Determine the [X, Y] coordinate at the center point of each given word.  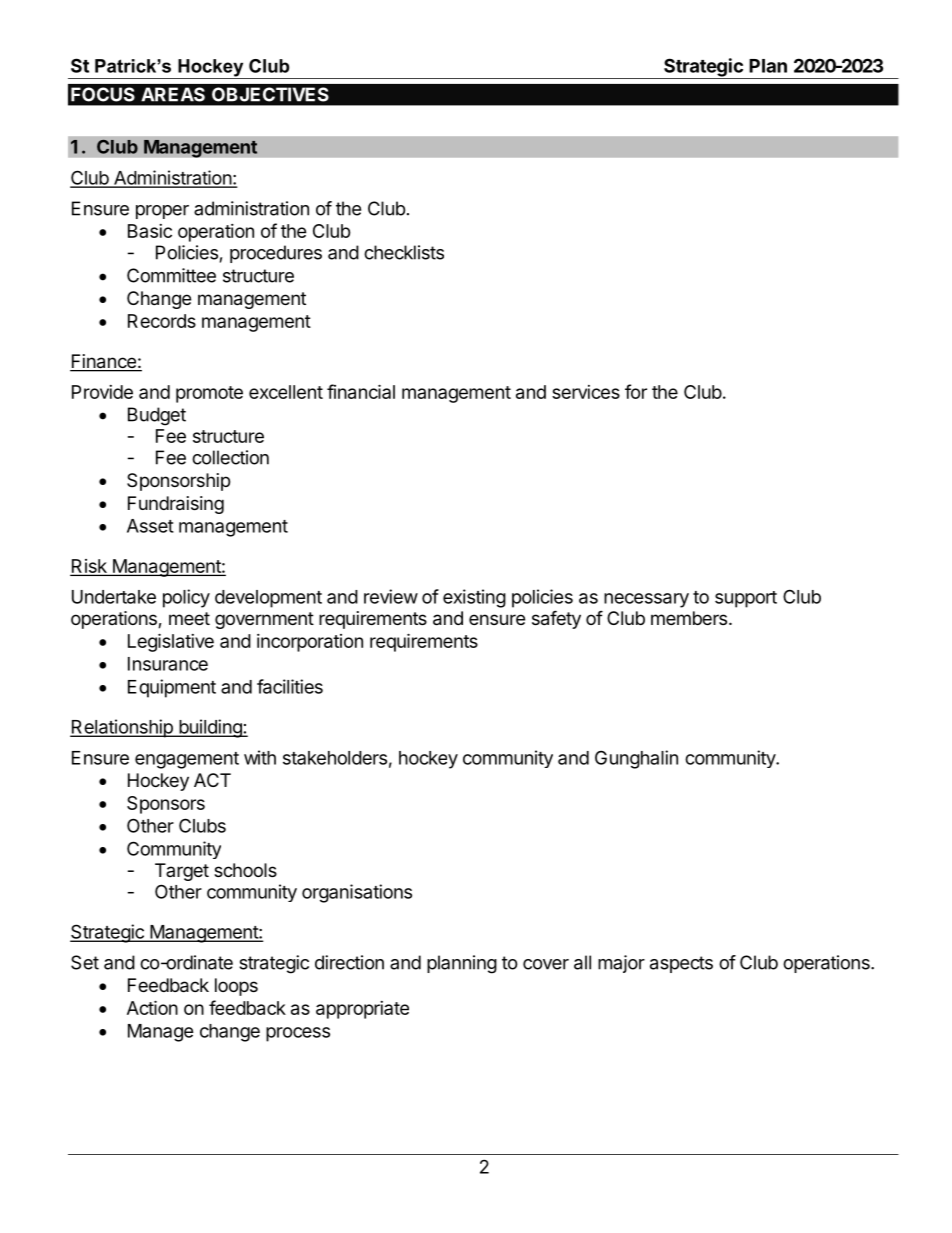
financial [361, 391]
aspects [681, 964]
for [636, 391]
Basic [150, 231]
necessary [646, 600]
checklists [404, 252]
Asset [150, 526]
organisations [357, 893]
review [391, 596]
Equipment [172, 688]
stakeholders [335, 758]
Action [152, 1007]
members [689, 618]
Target [182, 872]
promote [209, 394]
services [586, 392]
